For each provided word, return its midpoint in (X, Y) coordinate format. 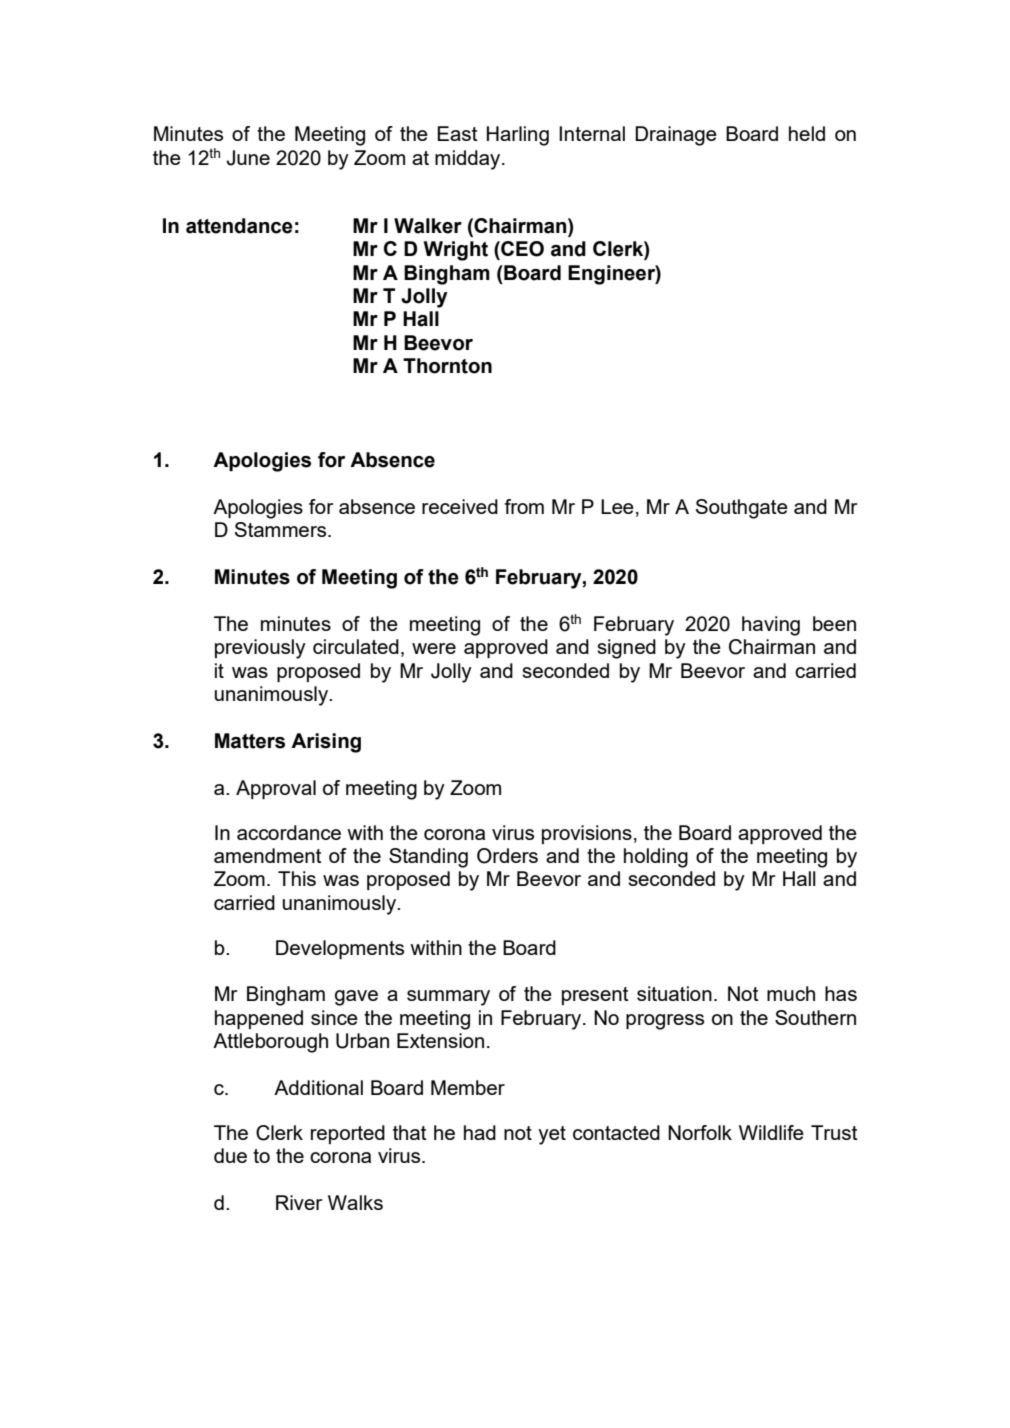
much (791, 993)
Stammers (282, 529)
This (297, 878)
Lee (617, 506)
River (299, 1202)
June (248, 158)
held (807, 133)
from (524, 506)
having (771, 626)
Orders (507, 856)
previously (260, 649)
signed (626, 649)
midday (469, 160)
